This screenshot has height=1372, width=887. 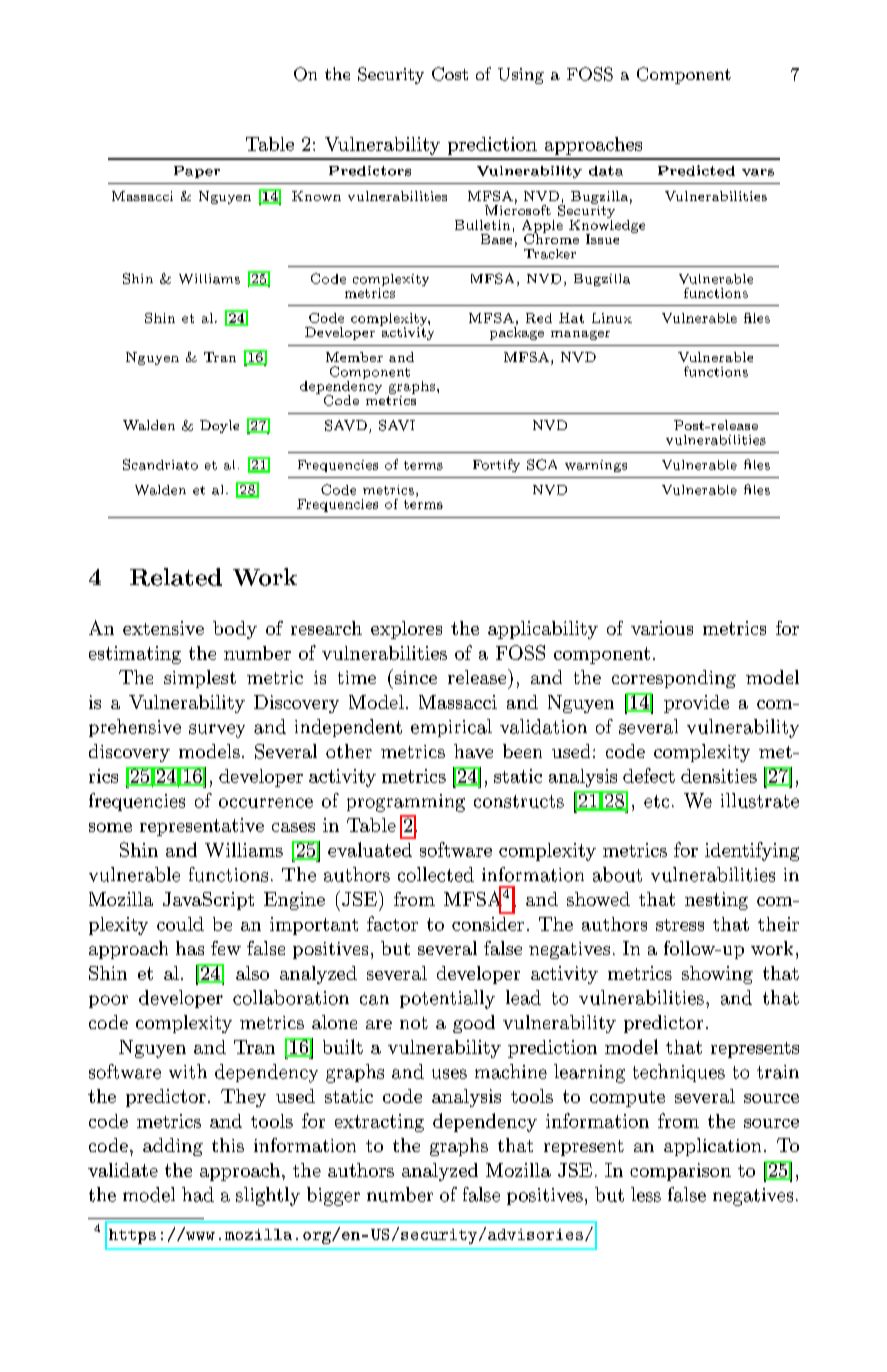 What do you see at coordinates (450, 74) in the screenshot?
I see `Cost` at bounding box center [450, 74].
